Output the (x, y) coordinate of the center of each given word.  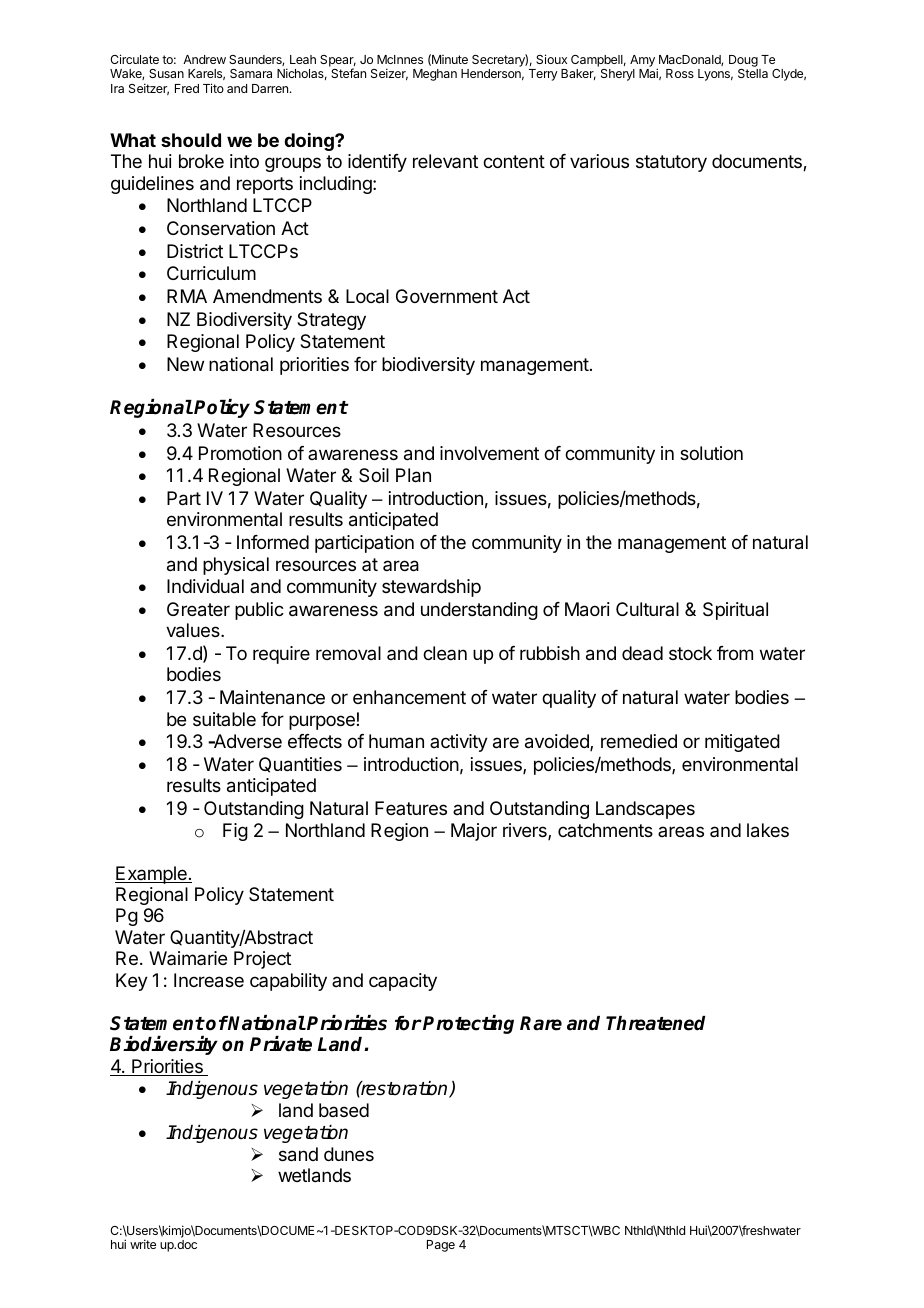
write (143, 1244)
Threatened (655, 1023)
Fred (187, 88)
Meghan (435, 75)
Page (441, 1246)
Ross (680, 73)
